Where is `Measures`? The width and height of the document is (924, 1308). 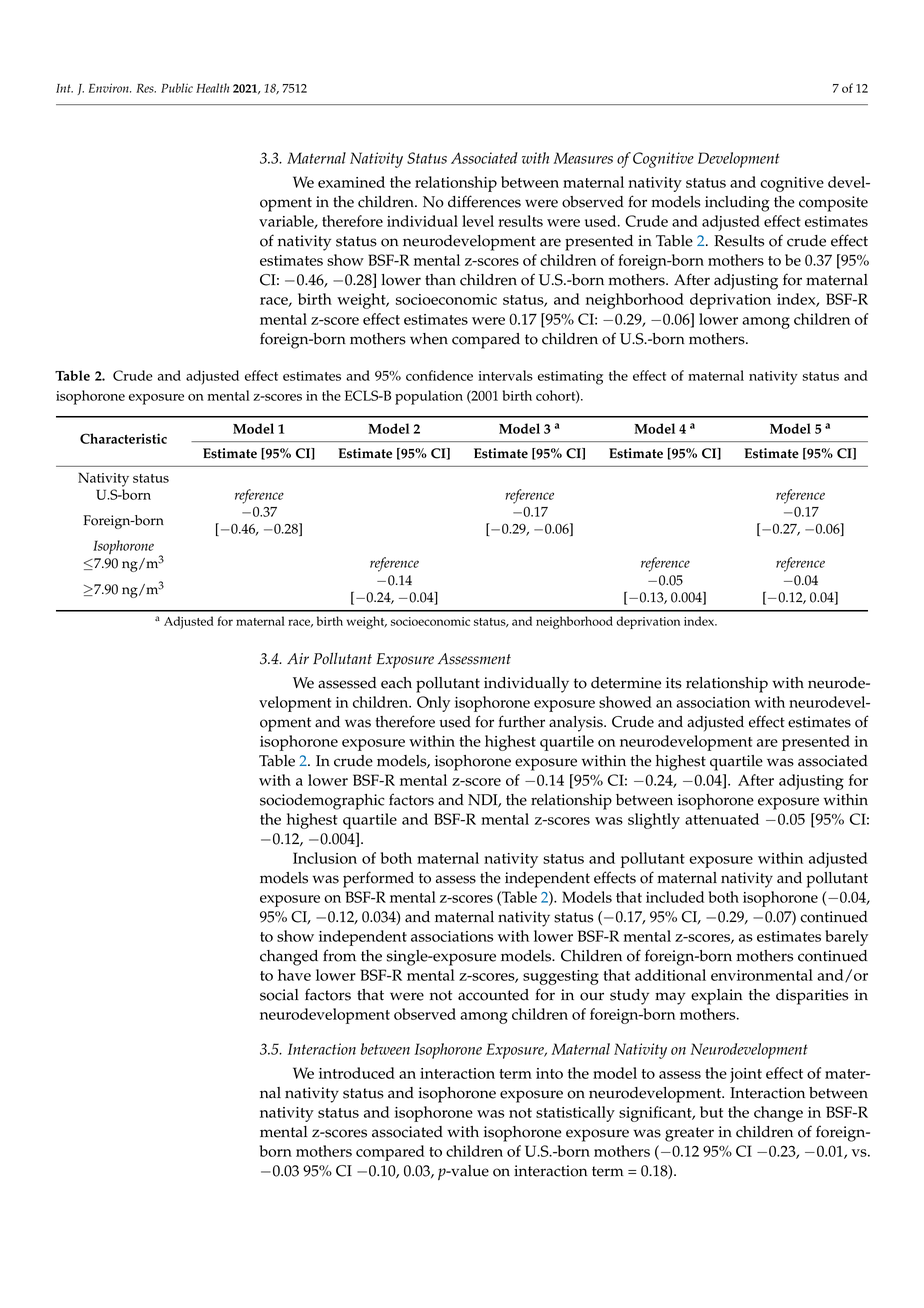
Measures is located at coordinates (583, 158).
